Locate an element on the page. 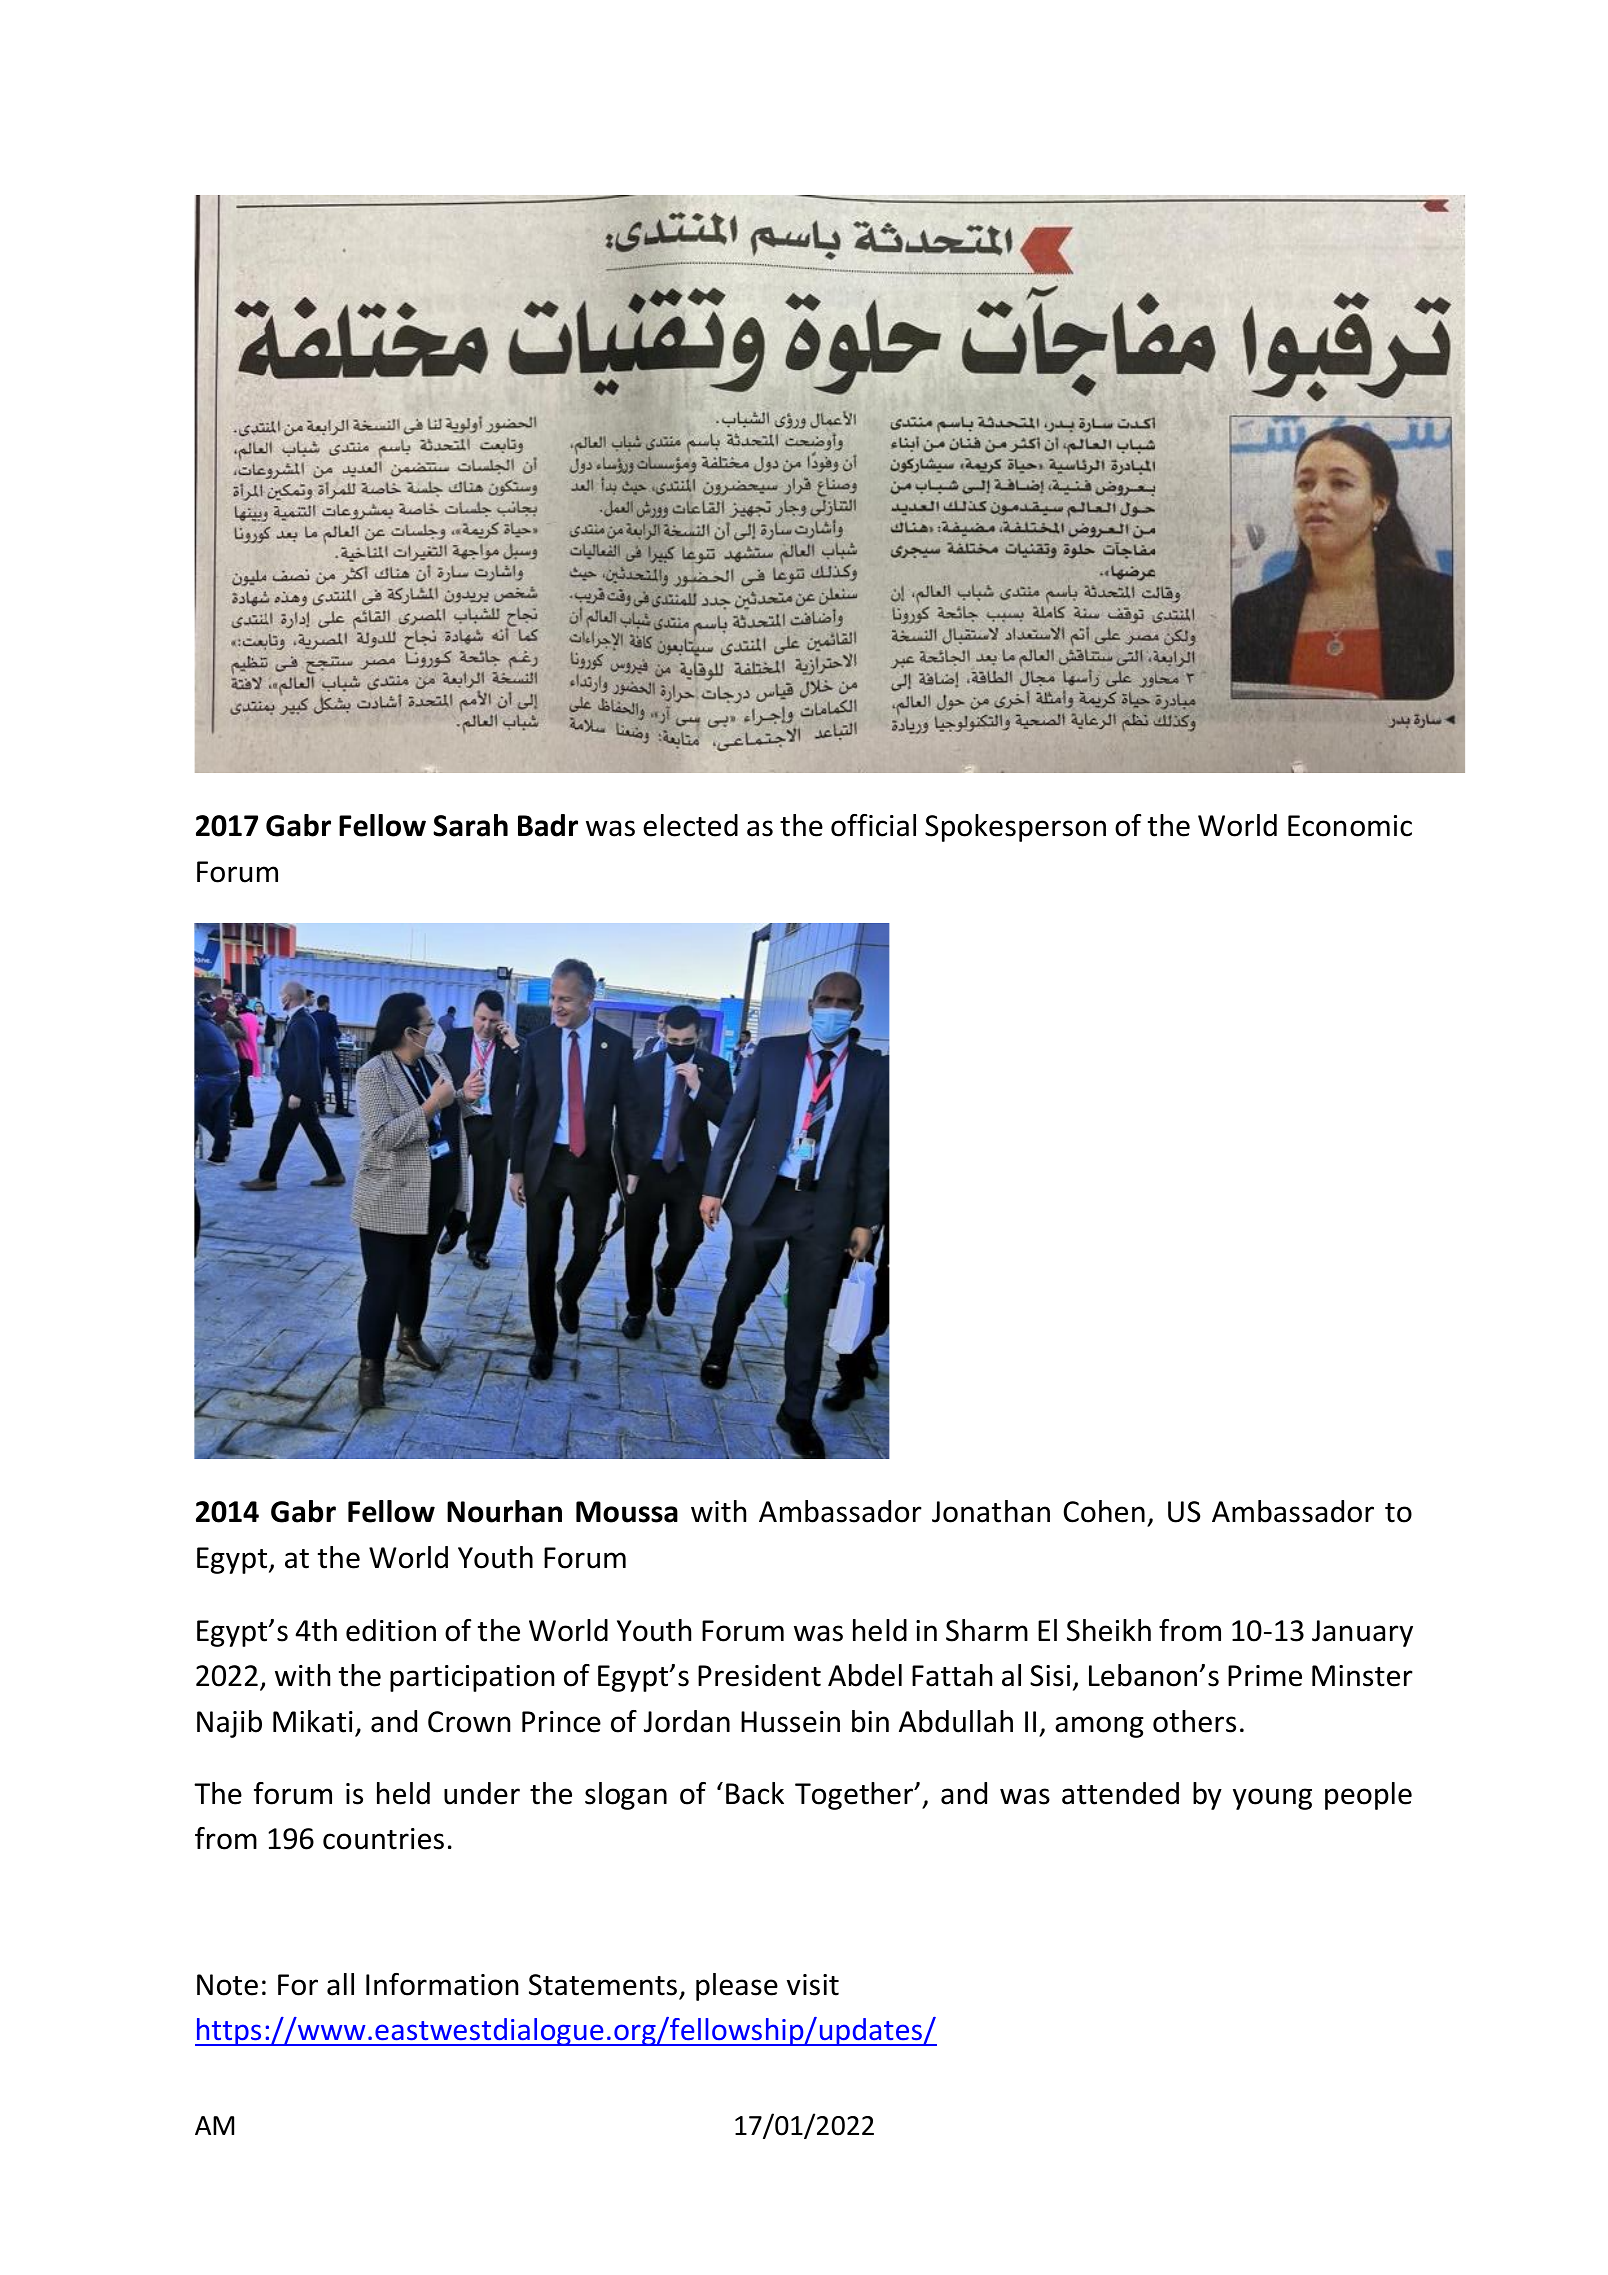 The height and width of the document is (2275, 1608). Jonathan is located at coordinates (991, 1511).
